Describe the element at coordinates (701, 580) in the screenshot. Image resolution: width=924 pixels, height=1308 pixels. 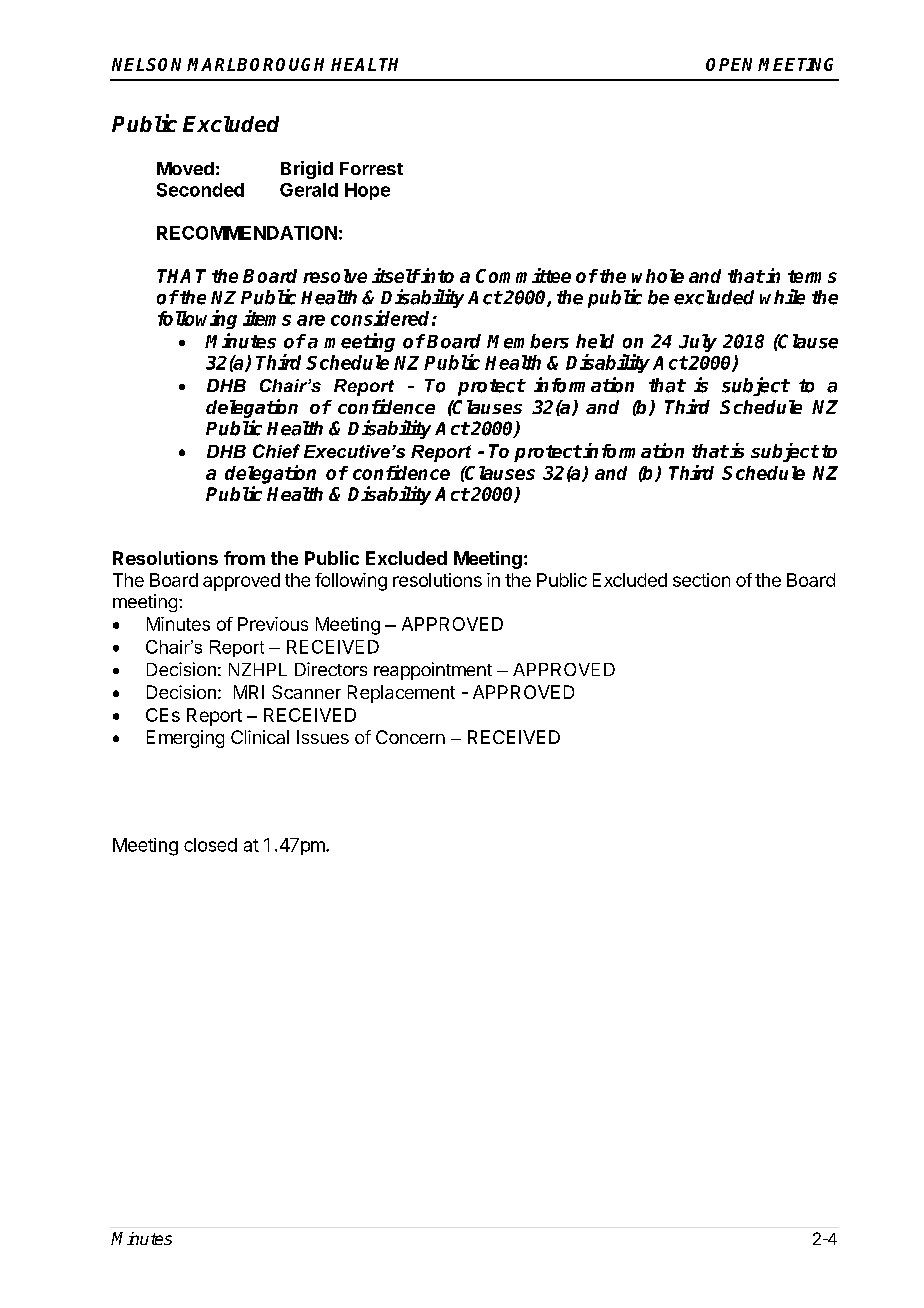
I see `section` at that location.
